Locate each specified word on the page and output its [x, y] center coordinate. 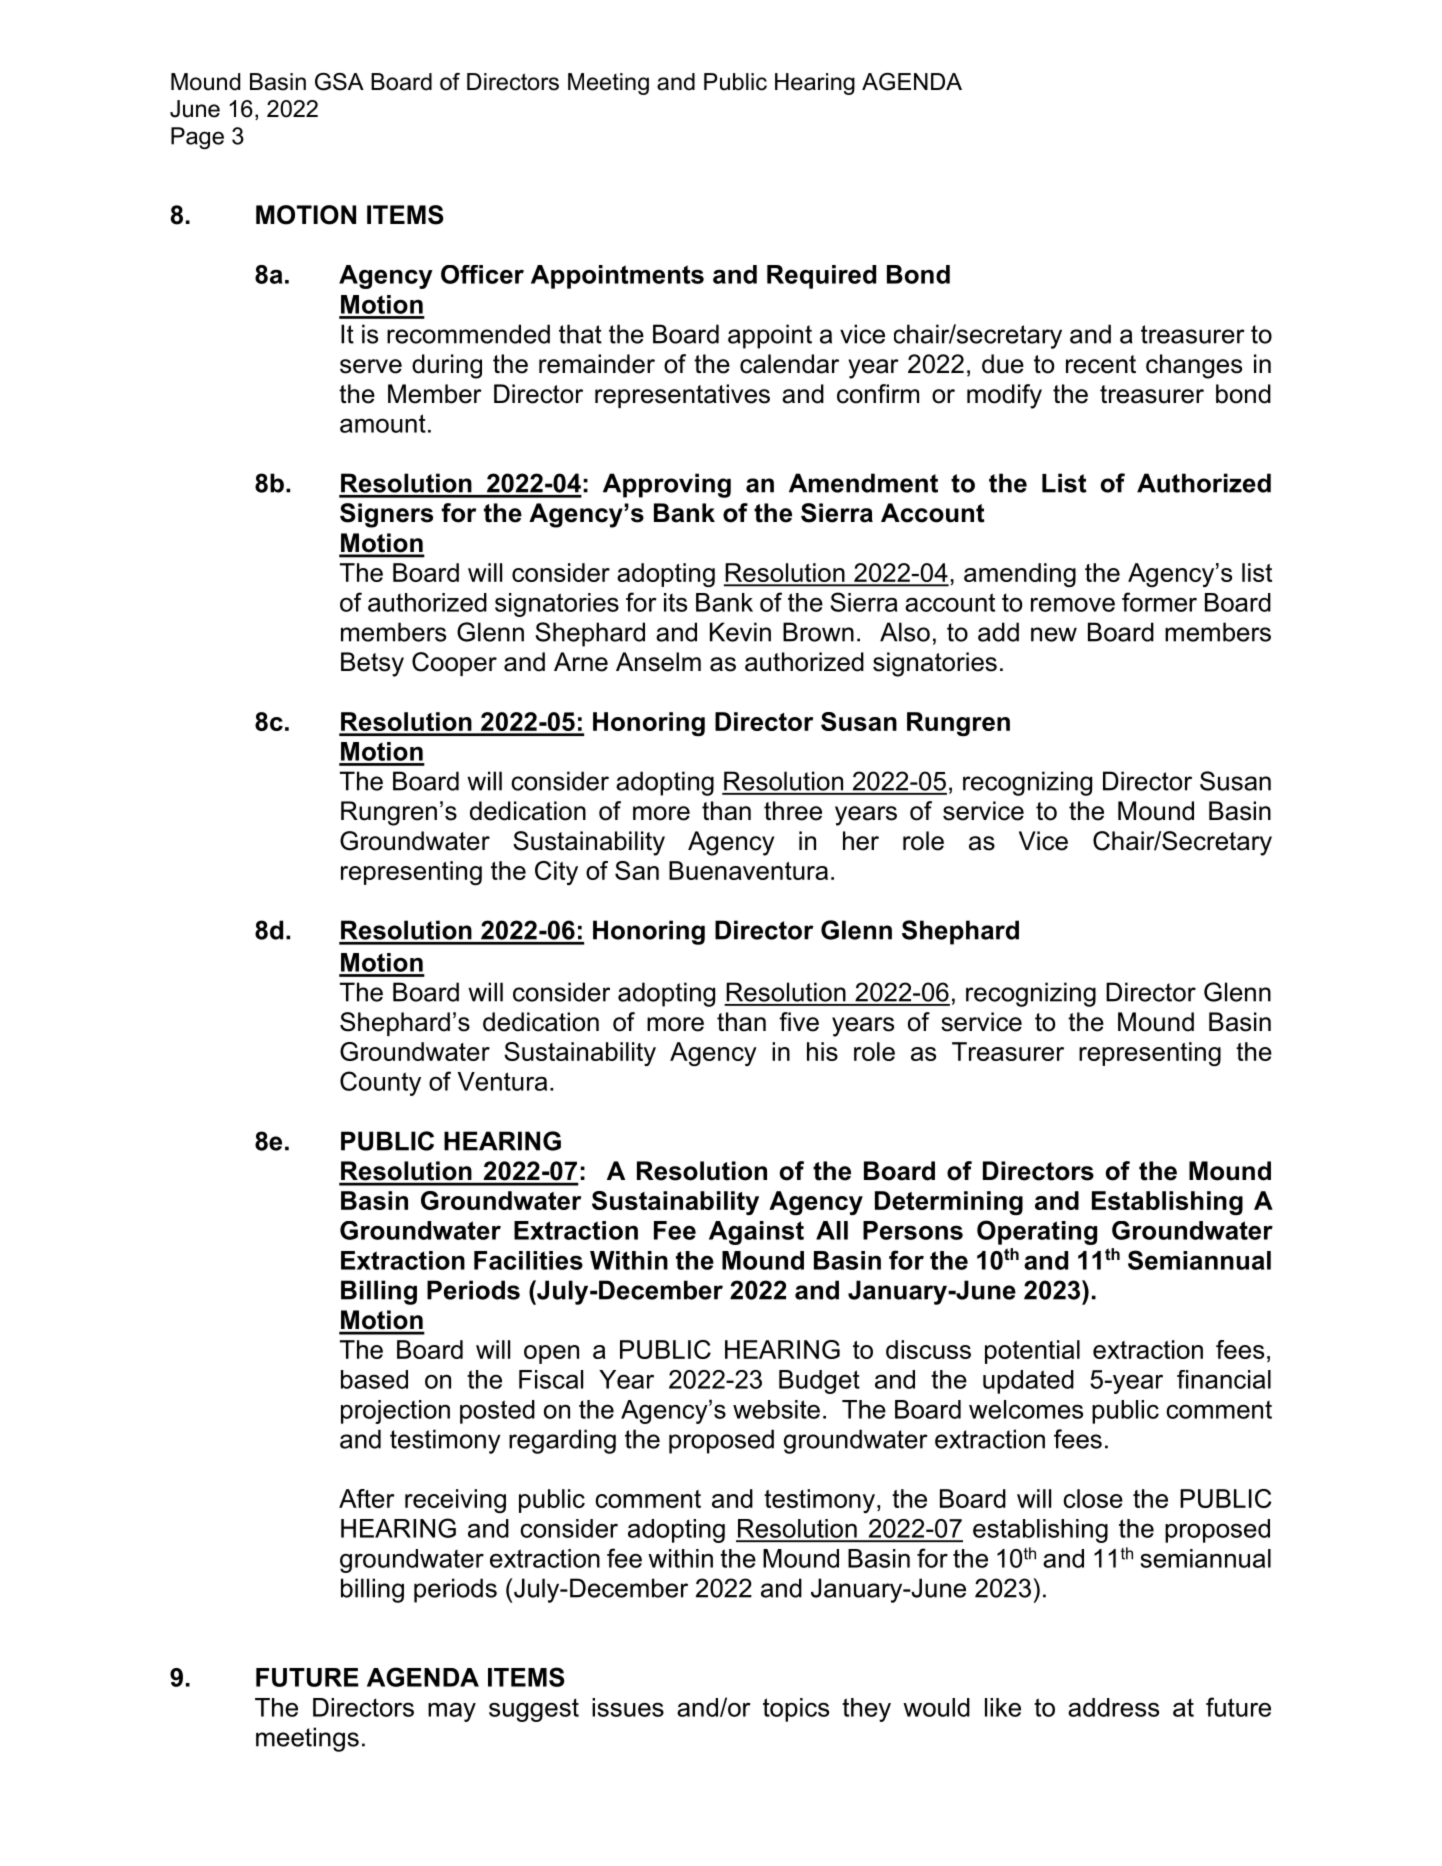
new [1054, 634]
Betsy [372, 664]
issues [628, 1707]
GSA [339, 82]
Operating [1037, 1232]
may [452, 1712]
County [380, 1083]
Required [821, 277]
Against [756, 1233]
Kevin [740, 632]
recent [1101, 364]
